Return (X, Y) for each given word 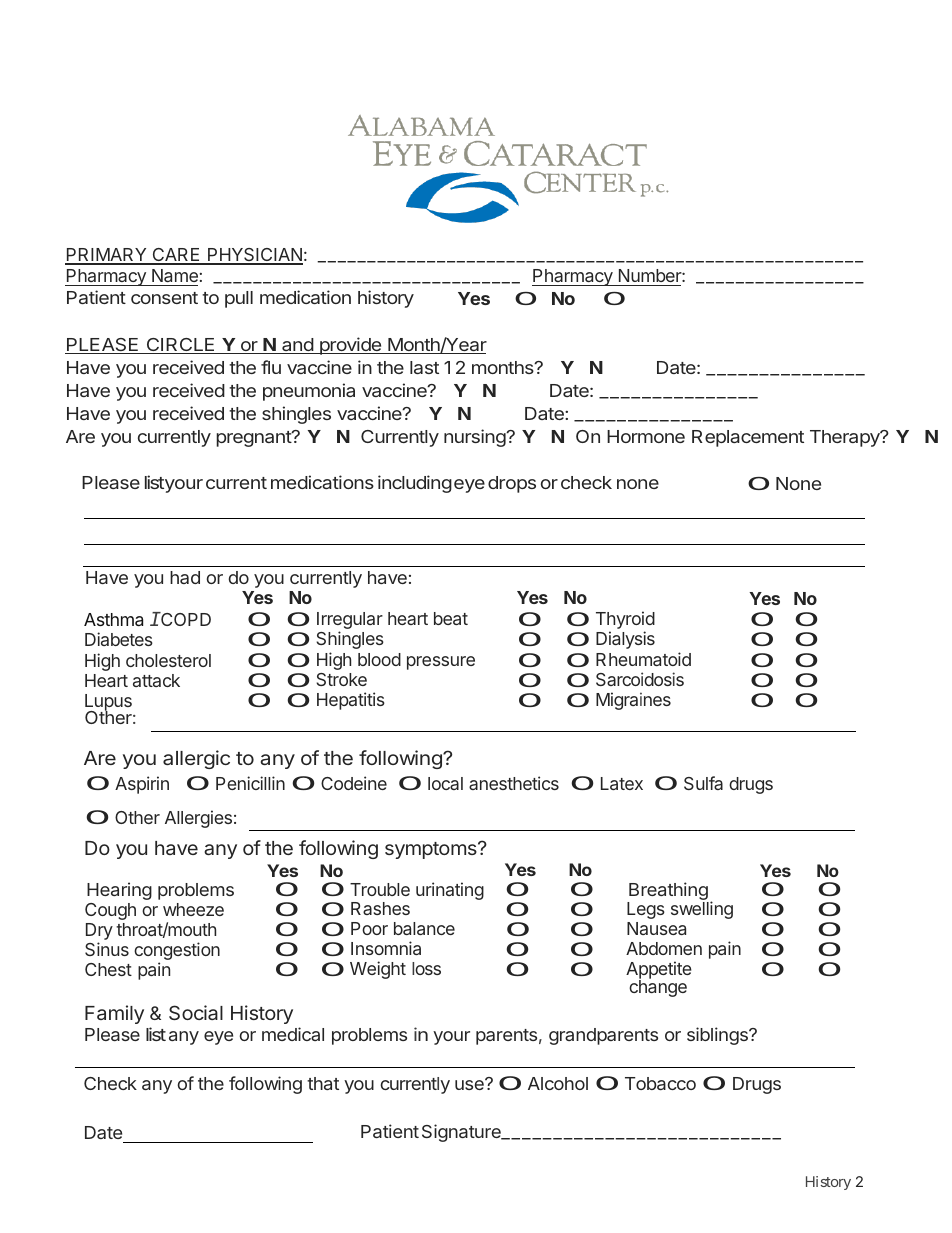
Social (196, 1012)
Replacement (748, 438)
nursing (475, 438)
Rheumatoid (643, 659)
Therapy (846, 438)
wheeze (193, 909)
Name (175, 275)
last (424, 367)
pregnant (254, 439)
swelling (702, 910)
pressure (441, 663)
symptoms (432, 850)
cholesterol (168, 660)
